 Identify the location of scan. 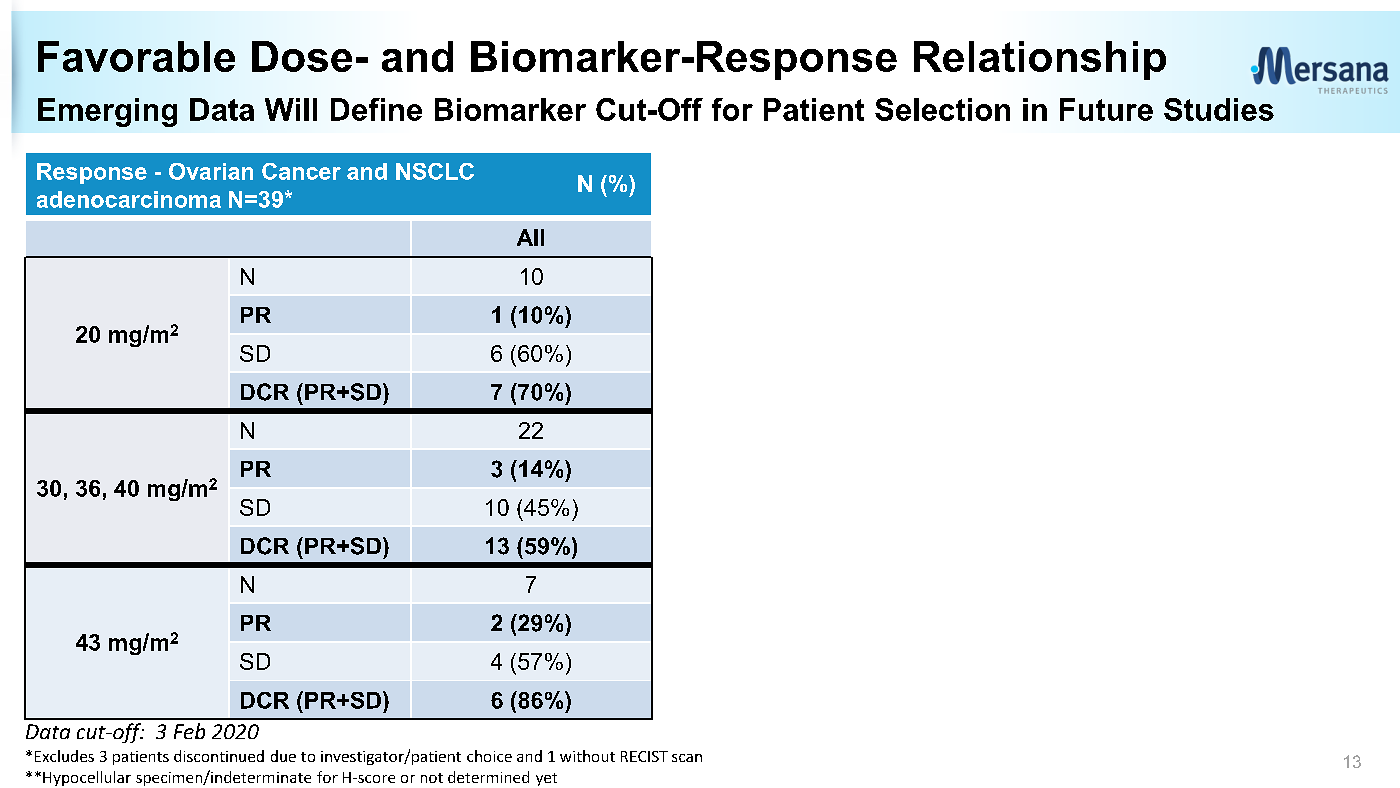
(687, 758).
